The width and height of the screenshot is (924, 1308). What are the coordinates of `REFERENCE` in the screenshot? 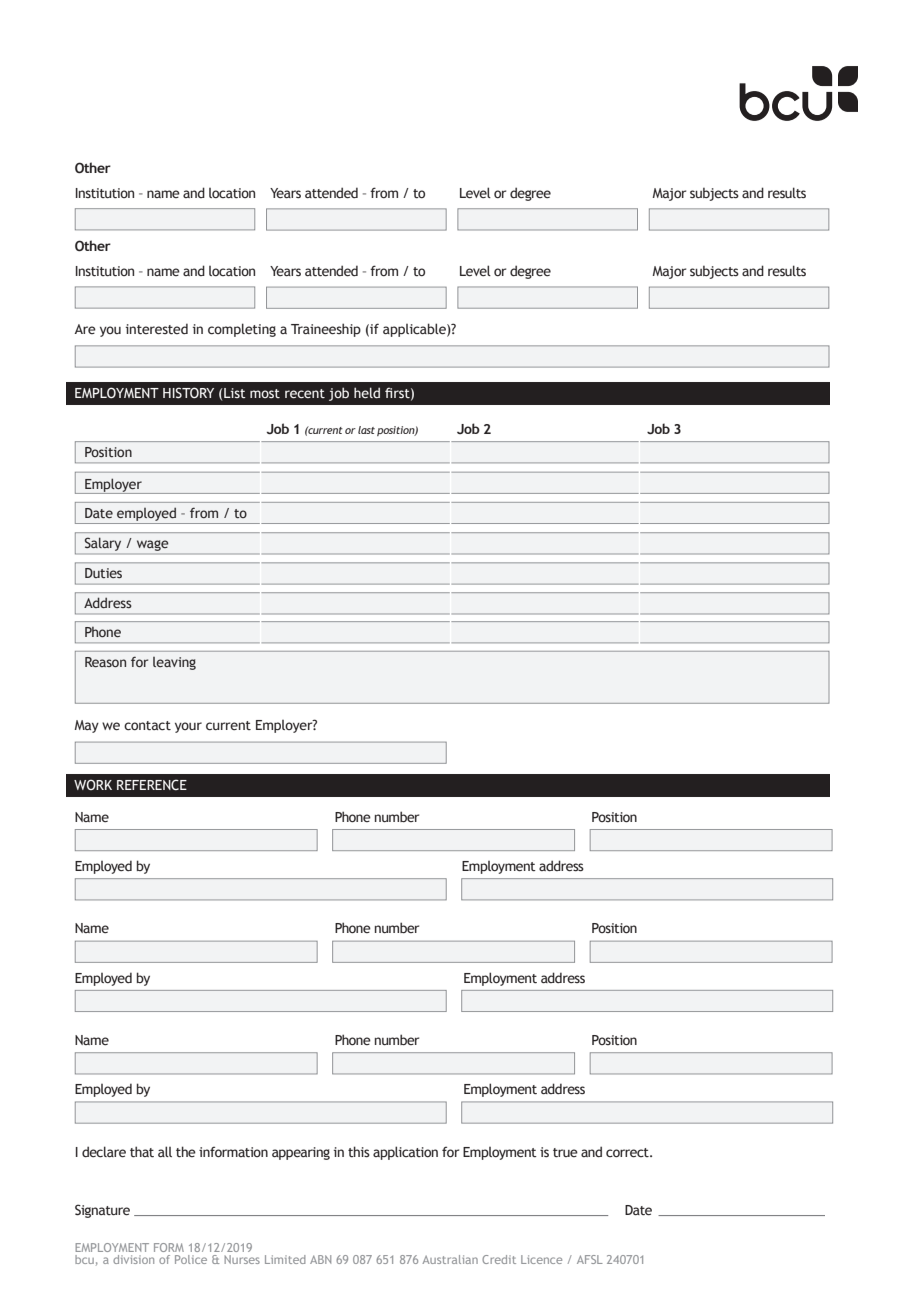 It's located at (152, 784).
